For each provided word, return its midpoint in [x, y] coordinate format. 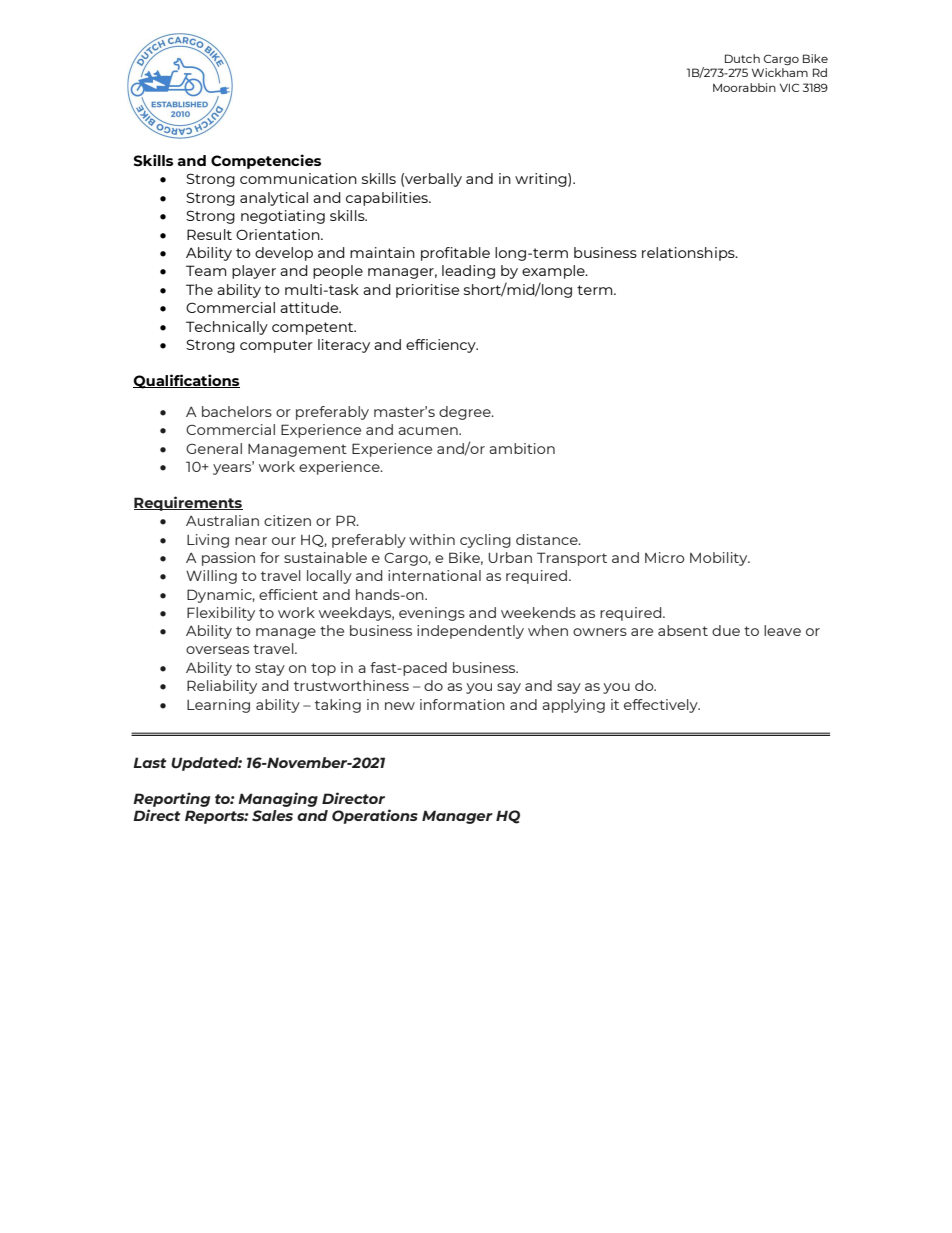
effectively [662, 706]
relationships [689, 254]
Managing [278, 799]
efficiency [442, 346]
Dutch [742, 58]
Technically [227, 328]
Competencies [266, 161]
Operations [375, 816]
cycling [485, 541]
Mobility [720, 559]
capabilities [388, 199]
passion [228, 559]
